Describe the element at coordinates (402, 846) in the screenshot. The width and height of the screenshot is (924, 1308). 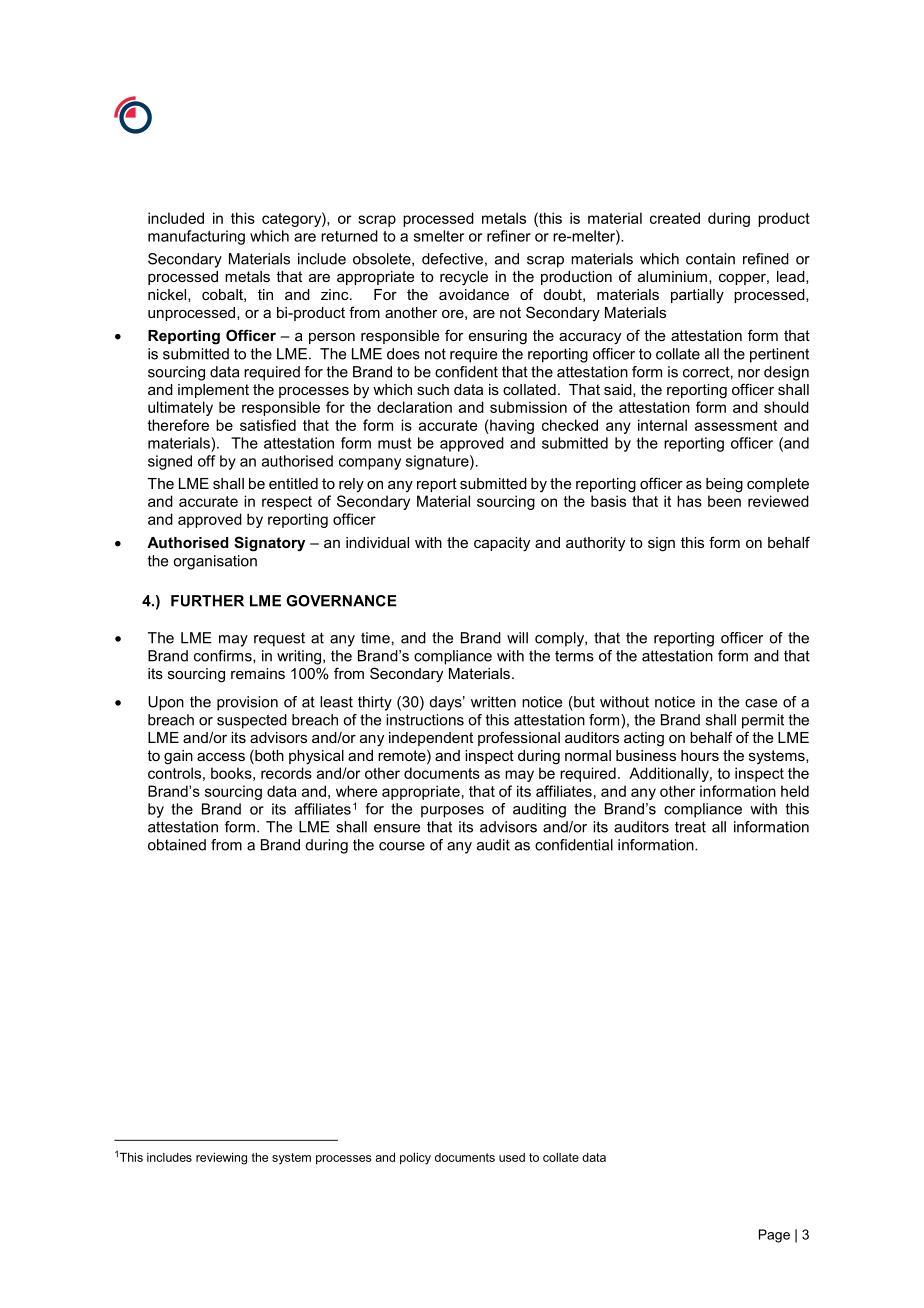
I see `course` at that location.
